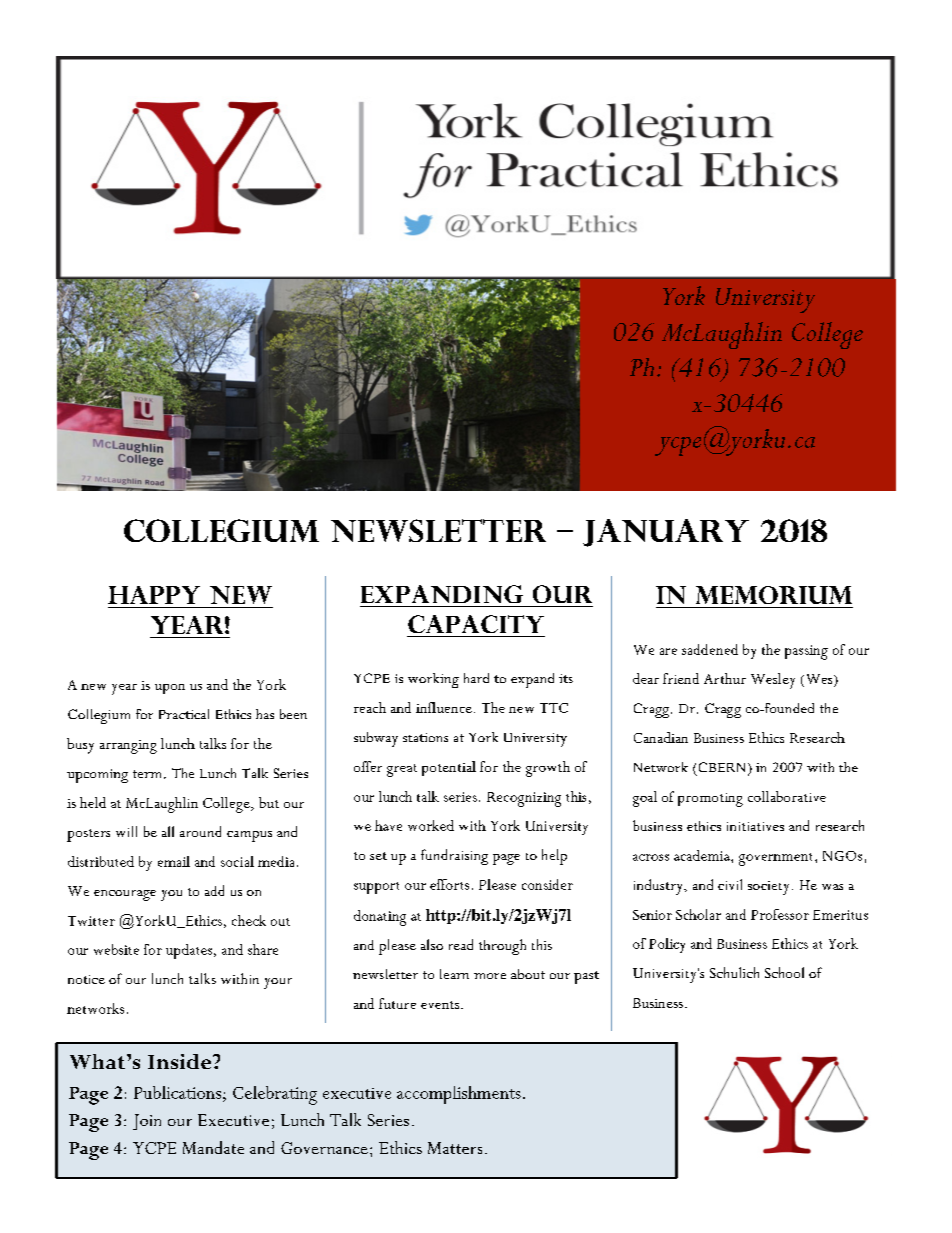 The width and height of the document is (952, 1233). What do you see at coordinates (168, 831) in the document?
I see `all` at bounding box center [168, 831].
